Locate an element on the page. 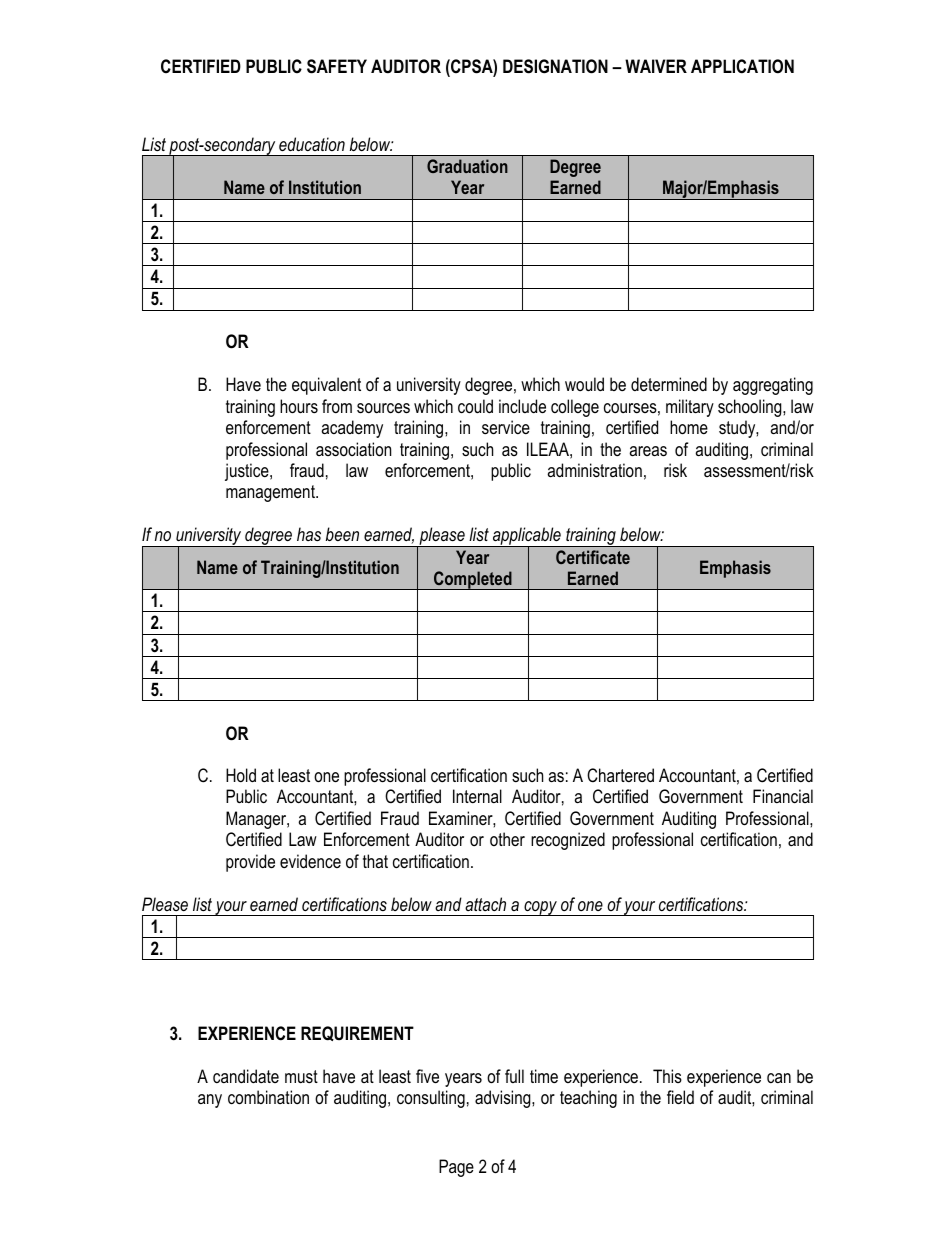 The height and width of the image is (1233, 952). attach is located at coordinates (485, 904).
